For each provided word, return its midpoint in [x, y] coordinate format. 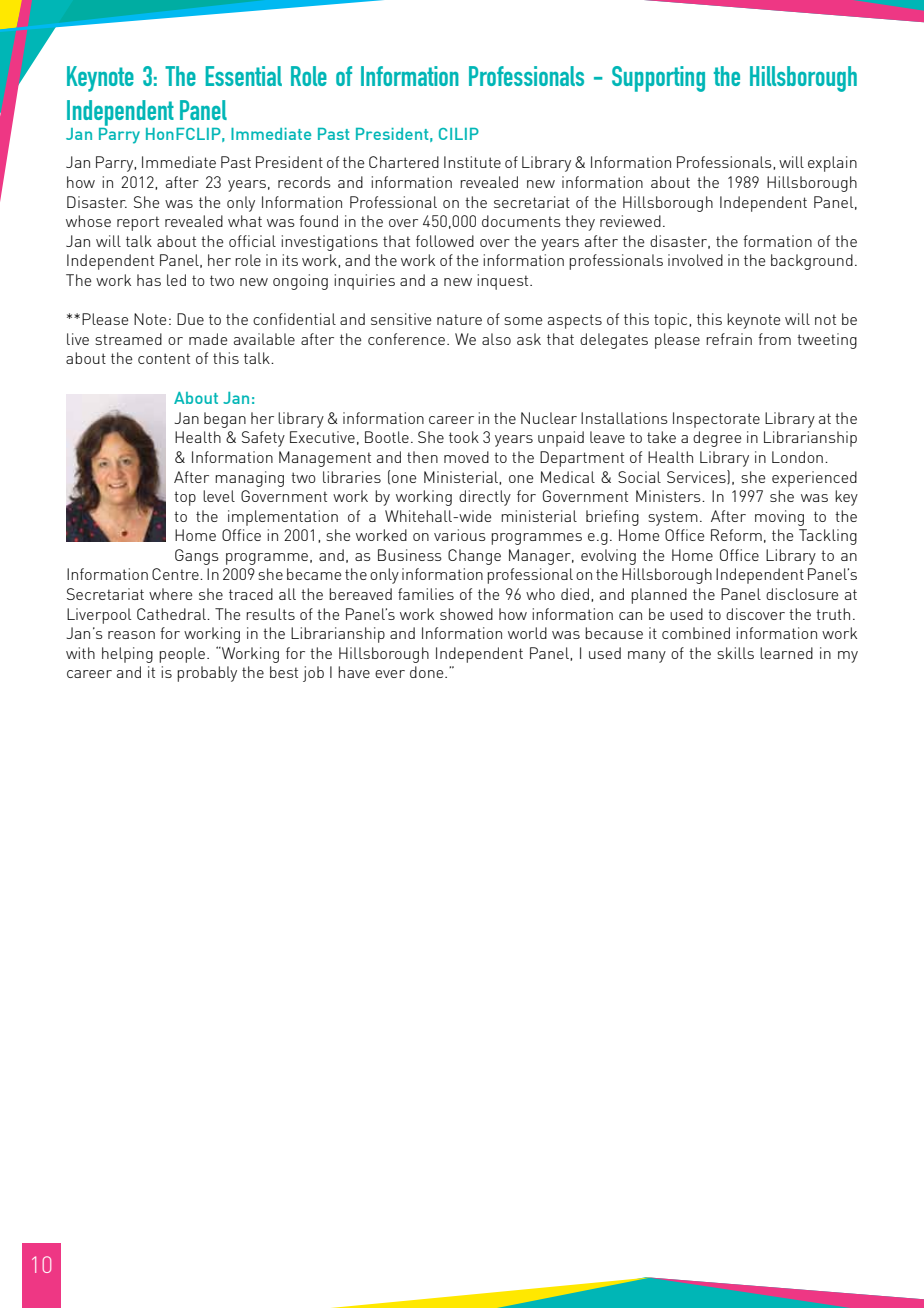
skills [735, 653]
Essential [243, 76]
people [182, 655]
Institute [472, 162]
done [428, 672]
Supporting [658, 79]
